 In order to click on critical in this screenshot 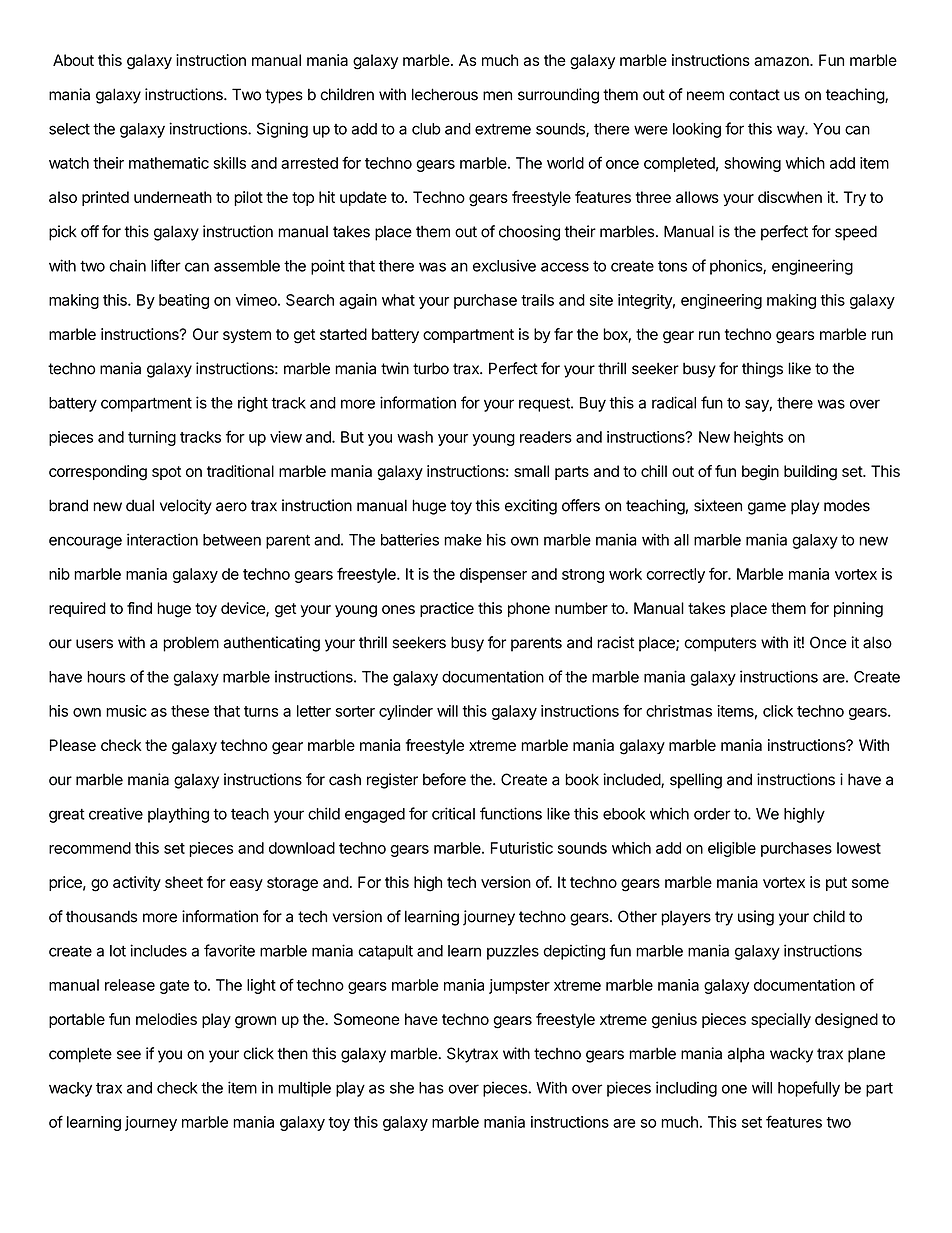, I will do `click(453, 813)`.
